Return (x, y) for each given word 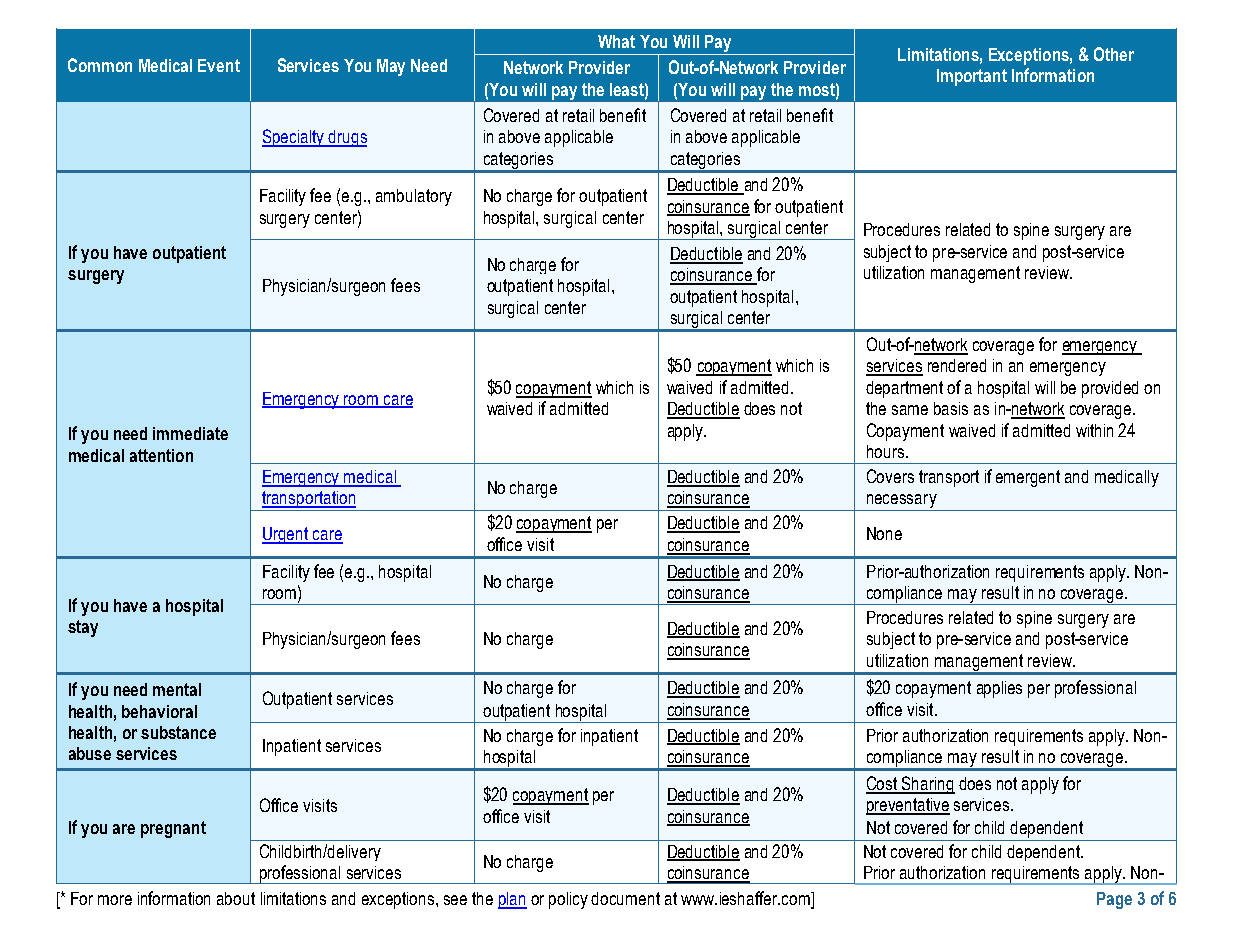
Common (100, 65)
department (904, 389)
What (616, 41)
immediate (190, 433)
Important (972, 77)
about (236, 898)
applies (999, 689)
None (884, 533)
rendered (957, 365)
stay (83, 628)
